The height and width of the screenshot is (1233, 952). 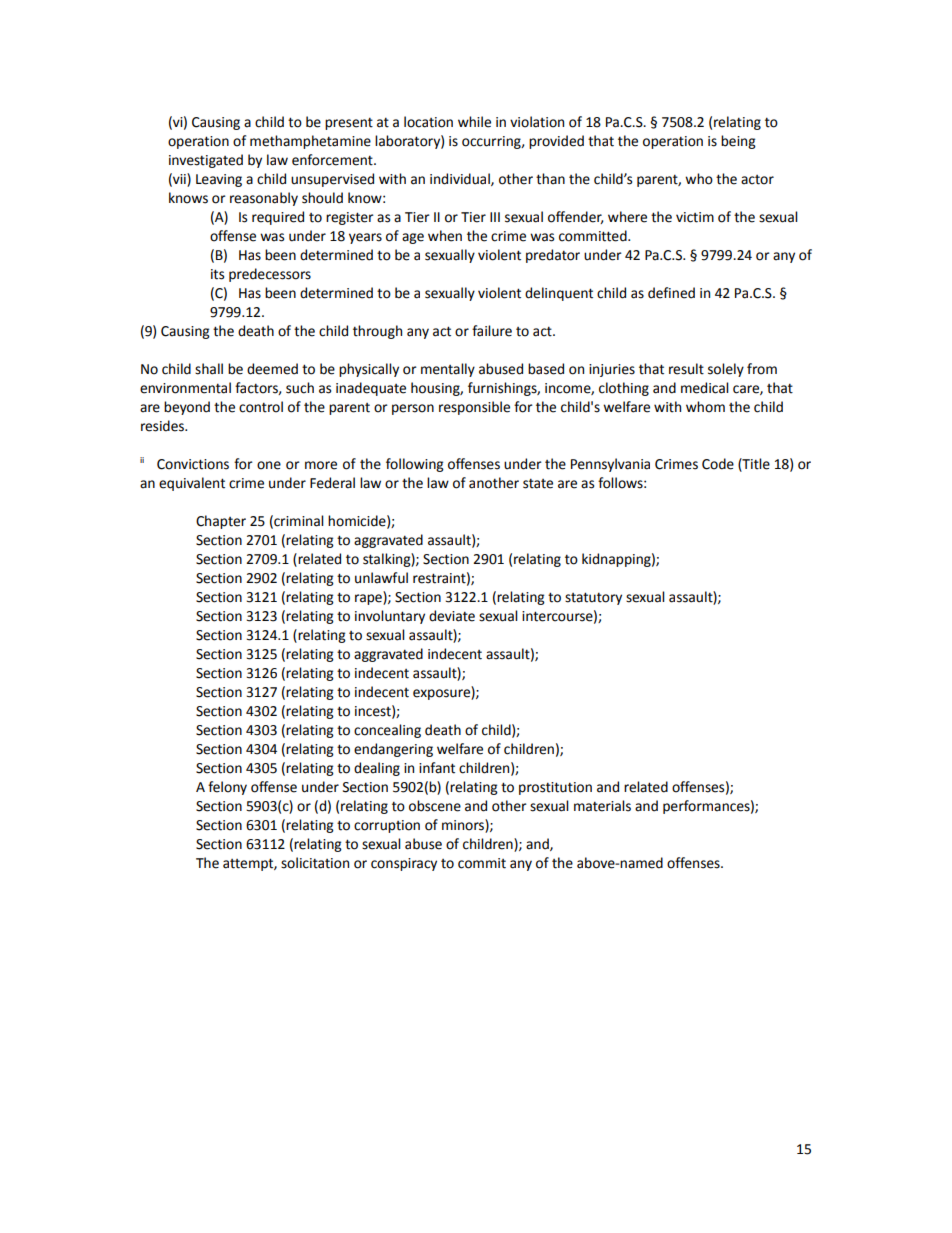 I want to click on equivalent, so click(x=192, y=484).
